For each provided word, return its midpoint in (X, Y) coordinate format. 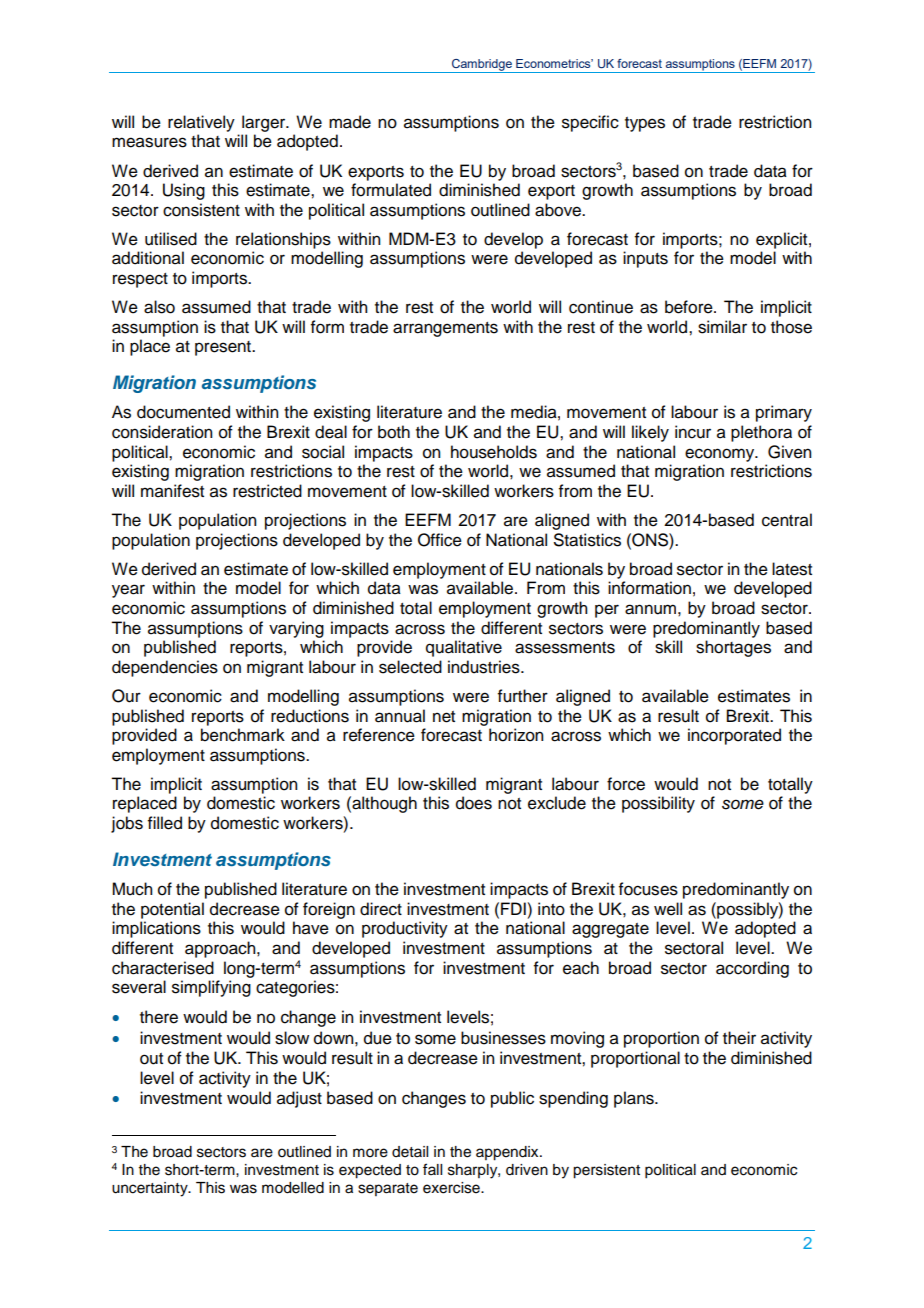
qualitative (464, 648)
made (350, 122)
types (645, 124)
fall (432, 1169)
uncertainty (151, 1189)
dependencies (165, 668)
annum (650, 609)
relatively (201, 123)
